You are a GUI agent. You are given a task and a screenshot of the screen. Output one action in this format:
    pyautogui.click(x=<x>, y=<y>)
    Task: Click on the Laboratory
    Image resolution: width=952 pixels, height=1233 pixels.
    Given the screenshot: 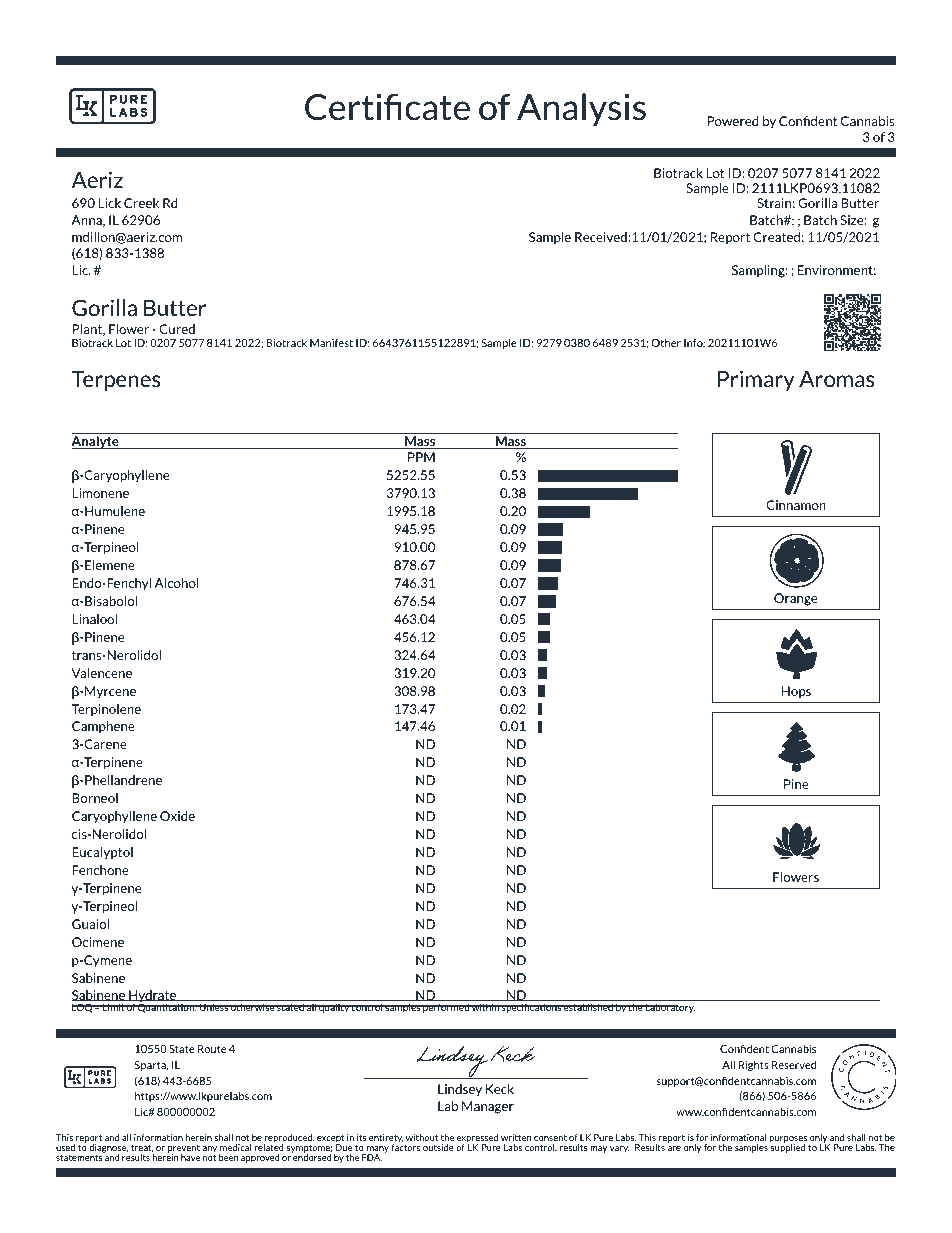 What is the action you would take?
    pyautogui.click(x=669, y=1008)
